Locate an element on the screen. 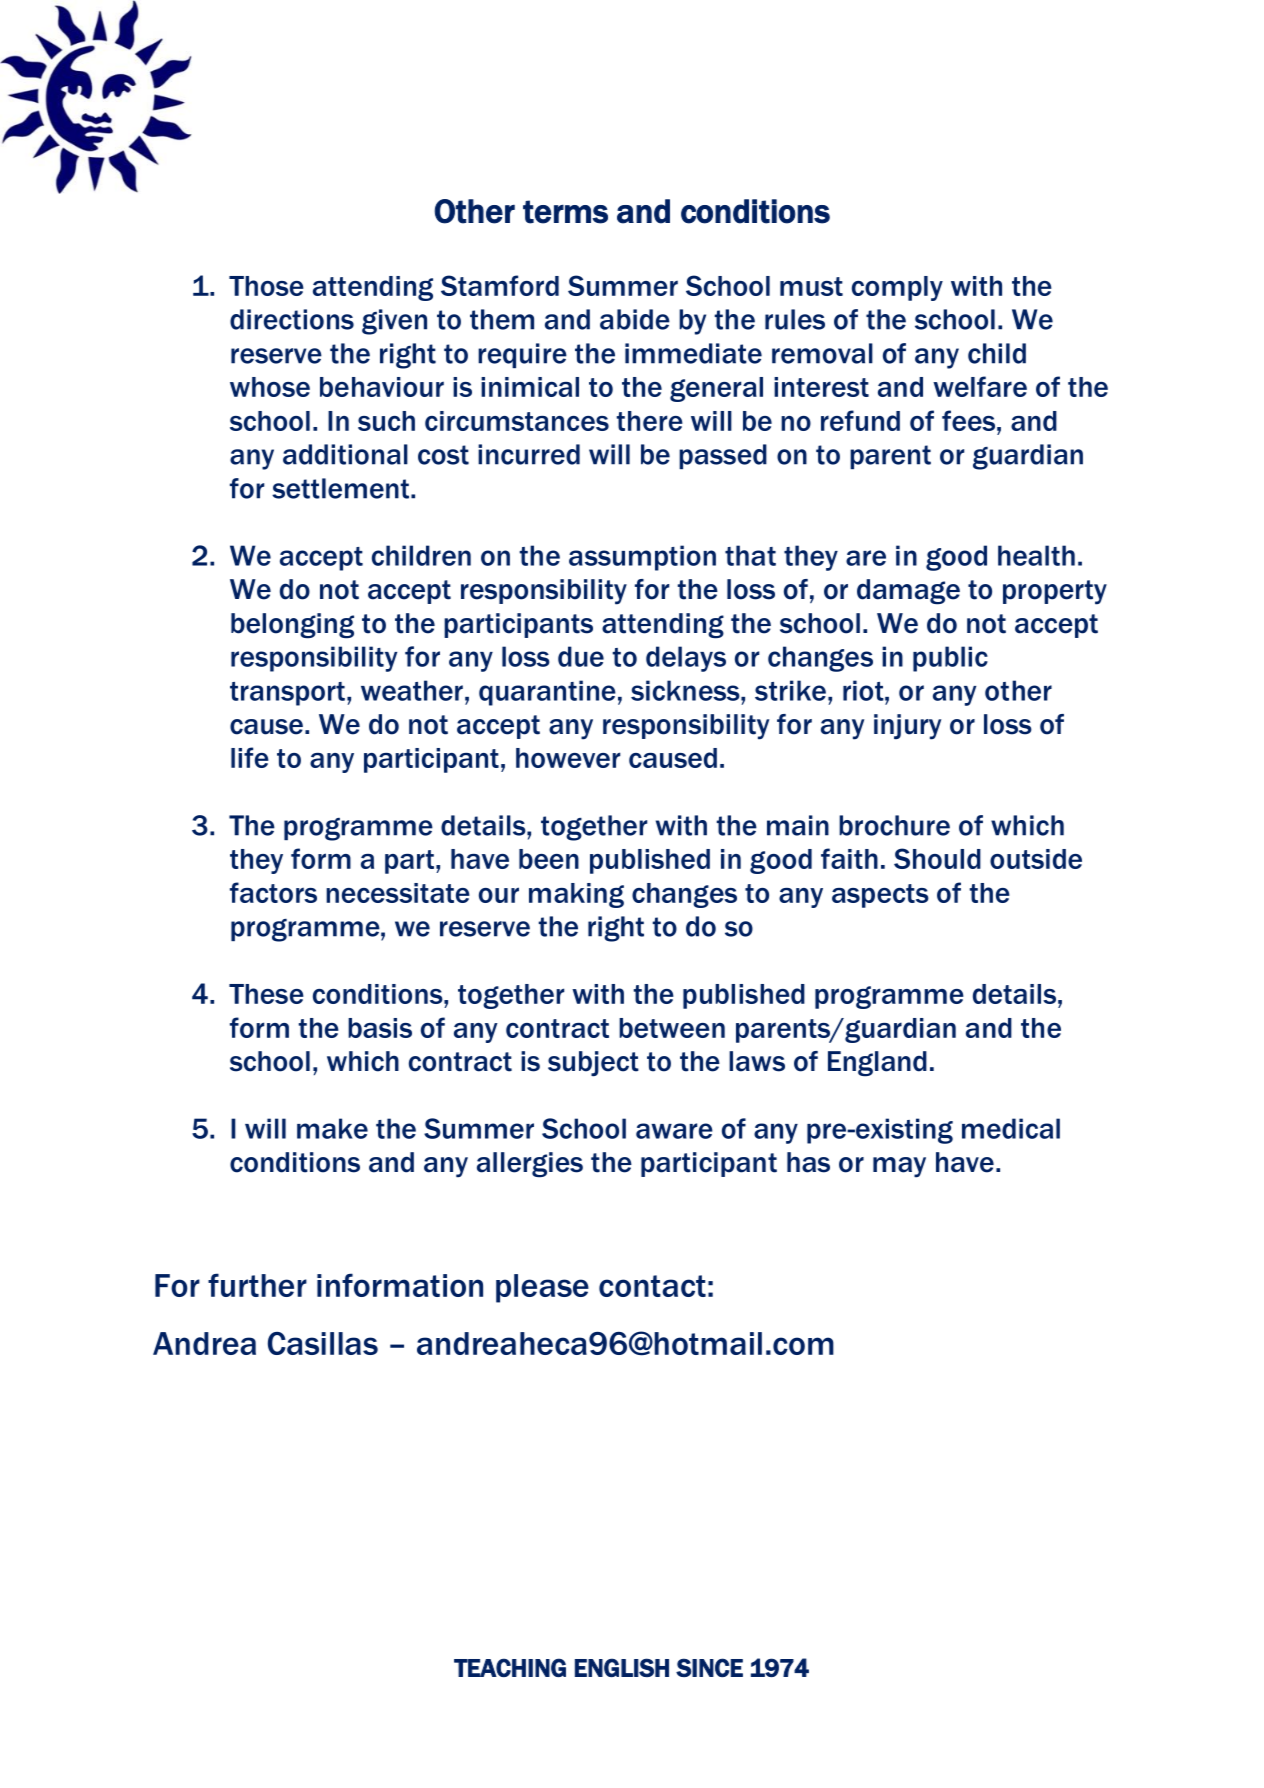 The image size is (1264, 1788). abide is located at coordinates (635, 319).
